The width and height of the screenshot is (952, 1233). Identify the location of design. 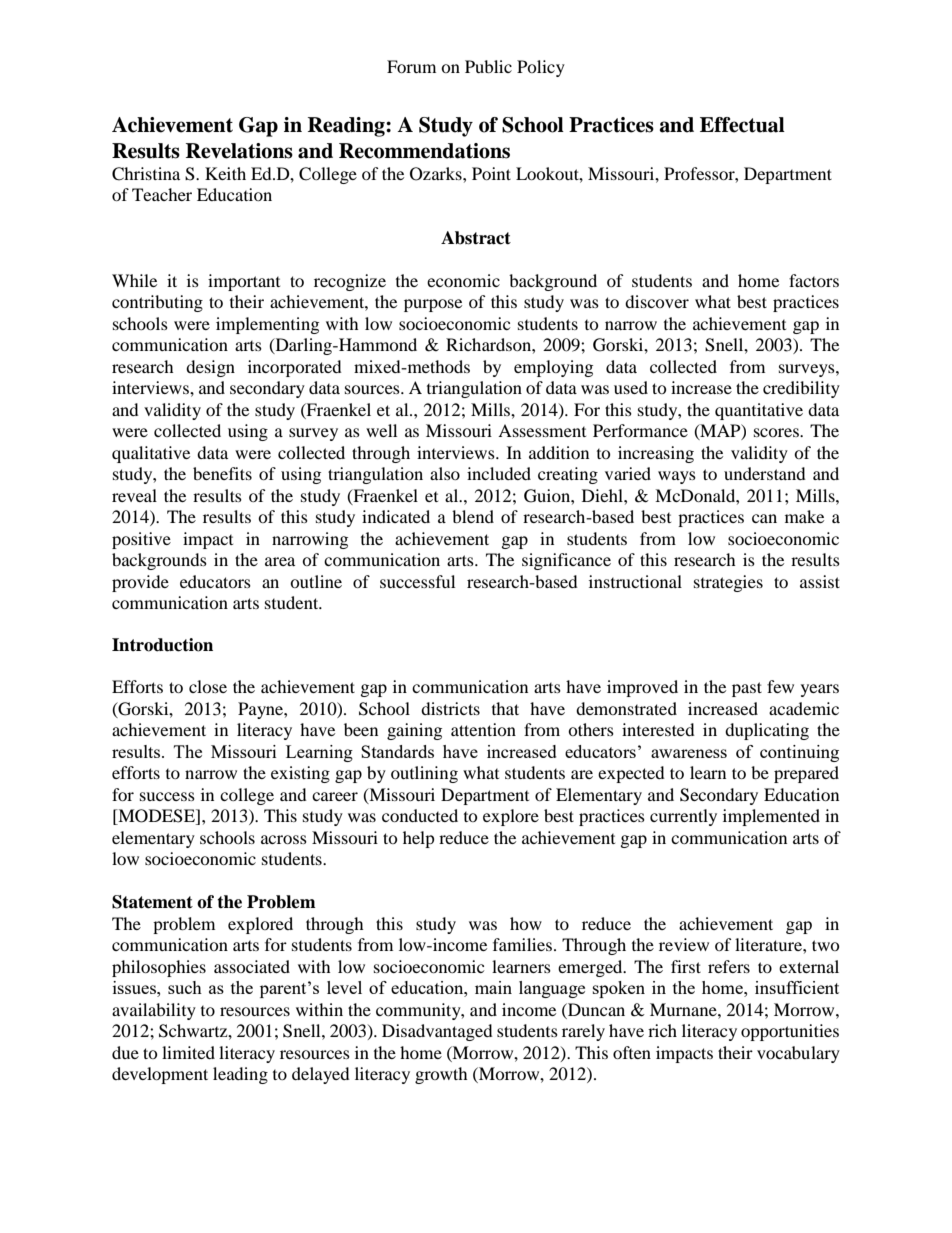
(210, 368).
